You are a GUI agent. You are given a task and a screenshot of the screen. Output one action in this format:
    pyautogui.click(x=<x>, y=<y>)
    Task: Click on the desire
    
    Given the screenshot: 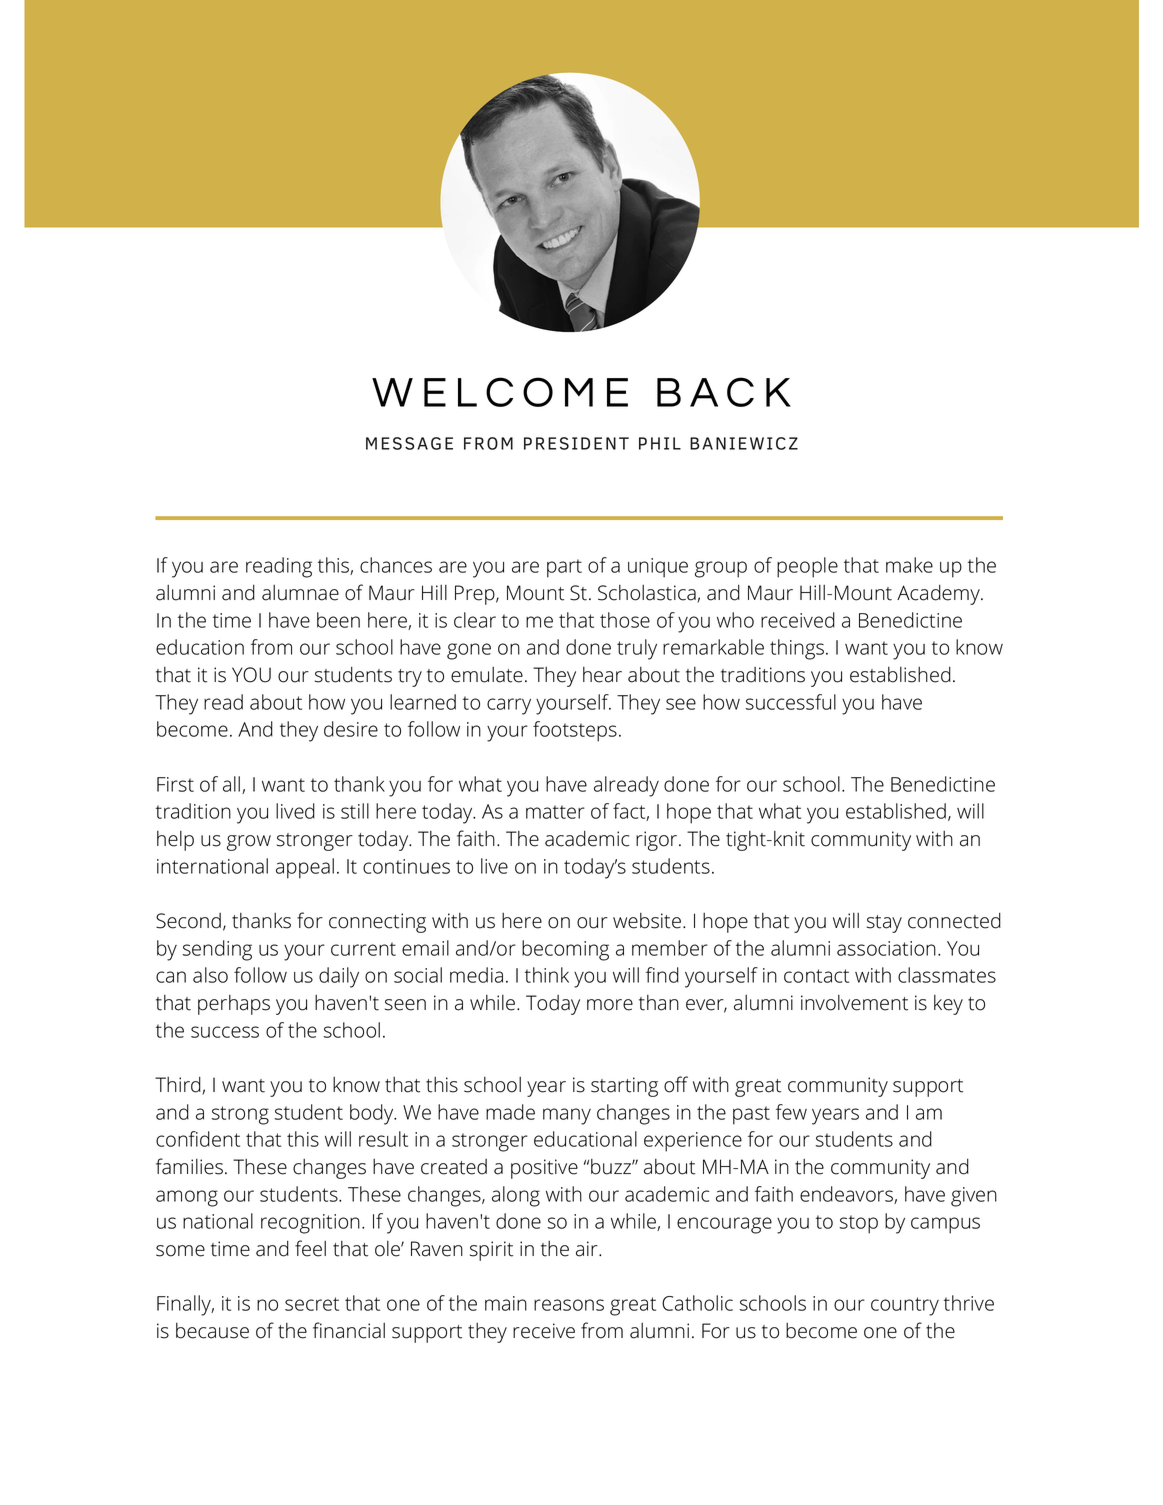 What is the action you would take?
    pyautogui.click(x=351, y=729)
